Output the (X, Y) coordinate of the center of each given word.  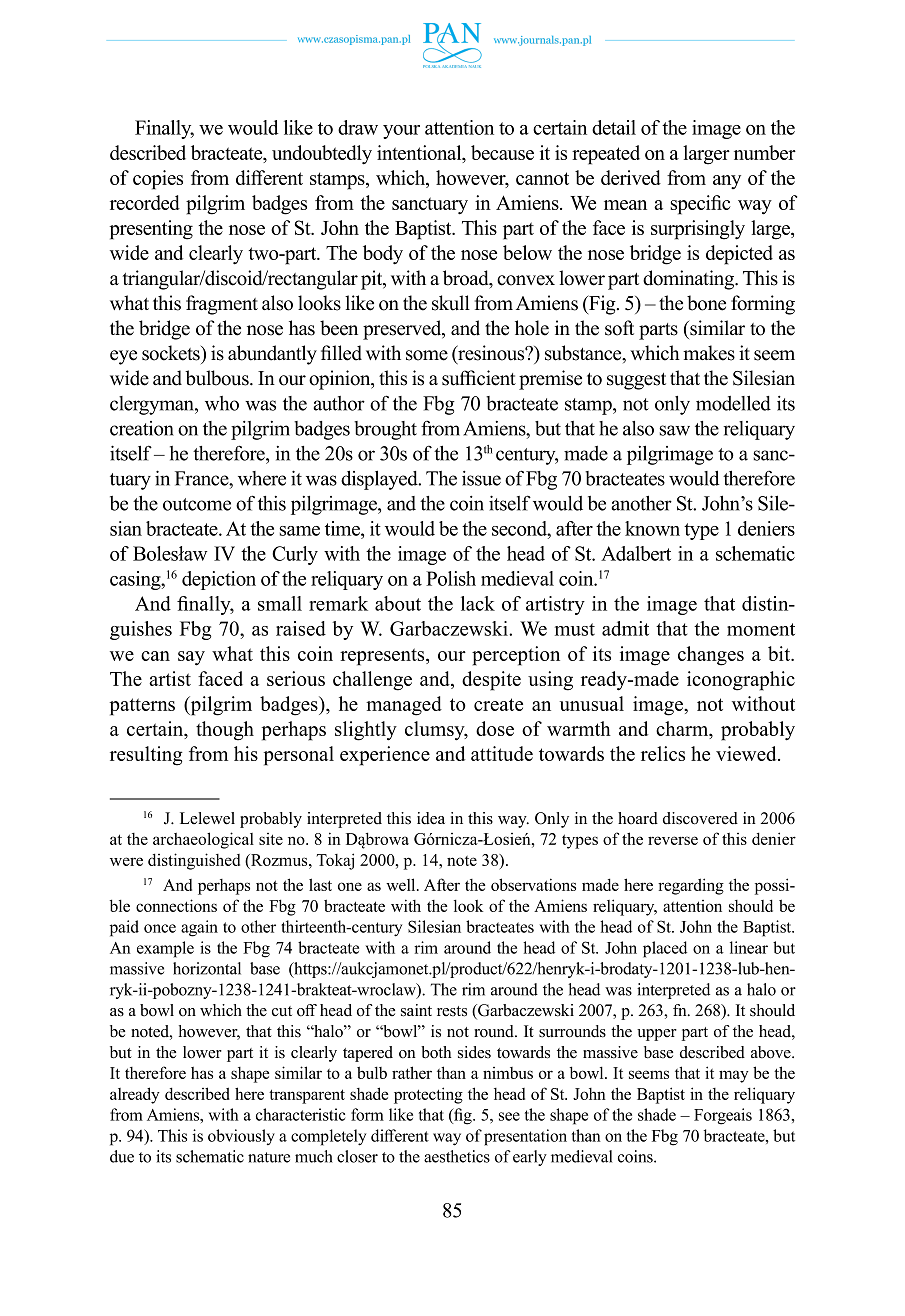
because (502, 152)
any (727, 182)
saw (674, 430)
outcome (197, 504)
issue (481, 478)
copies (158, 180)
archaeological (203, 840)
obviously (241, 1137)
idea (431, 818)
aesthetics (457, 1156)
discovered (700, 818)
